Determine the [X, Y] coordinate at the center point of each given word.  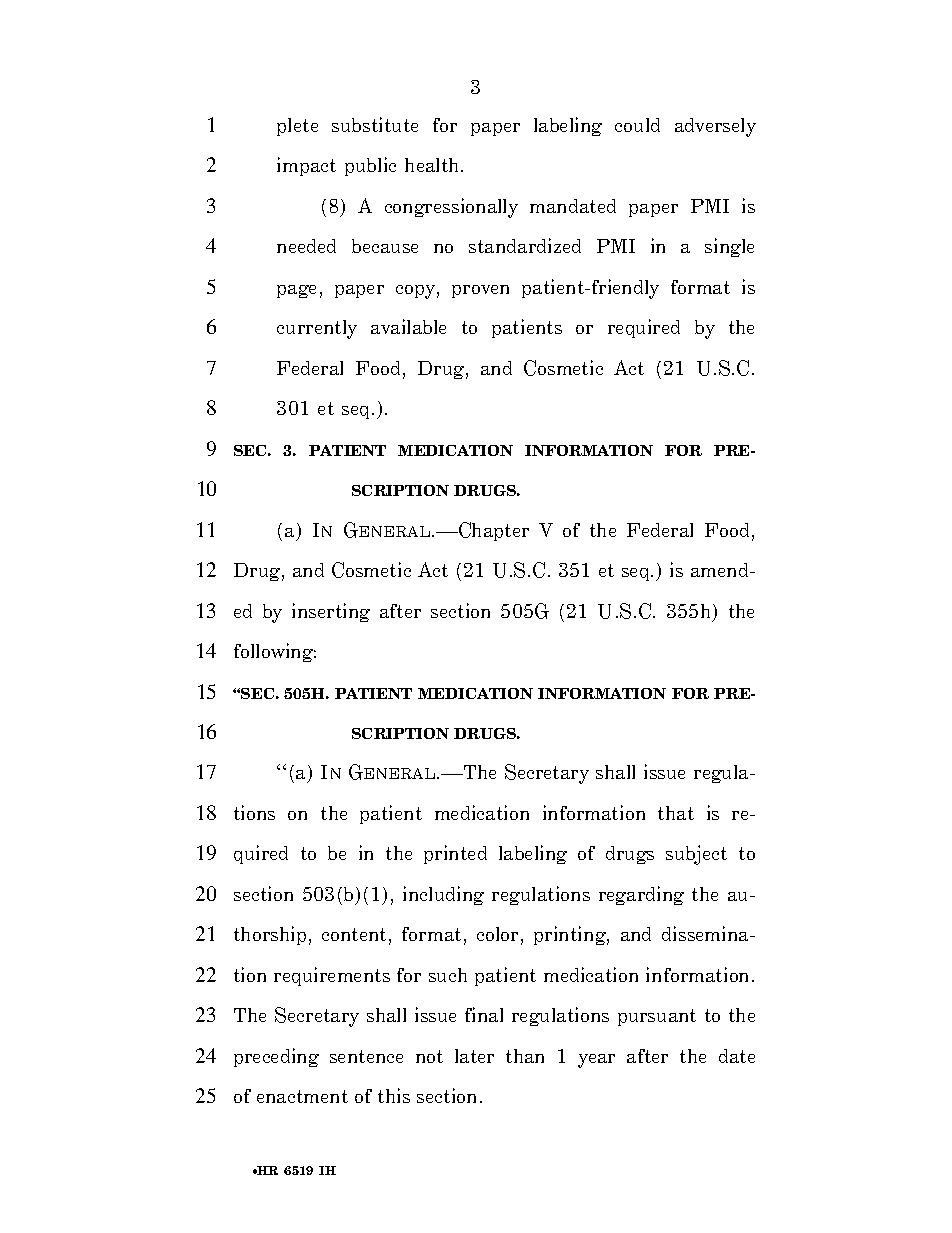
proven [480, 291]
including [443, 895]
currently [317, 329]
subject [696, 855]
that [676, 813]
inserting [331, 612]
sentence [366, 1056]
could [637, 125]
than [525, 1056]
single [729, 247]
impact [306, 166]
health [433, 165]
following [275, 652]
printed [455, 854]
